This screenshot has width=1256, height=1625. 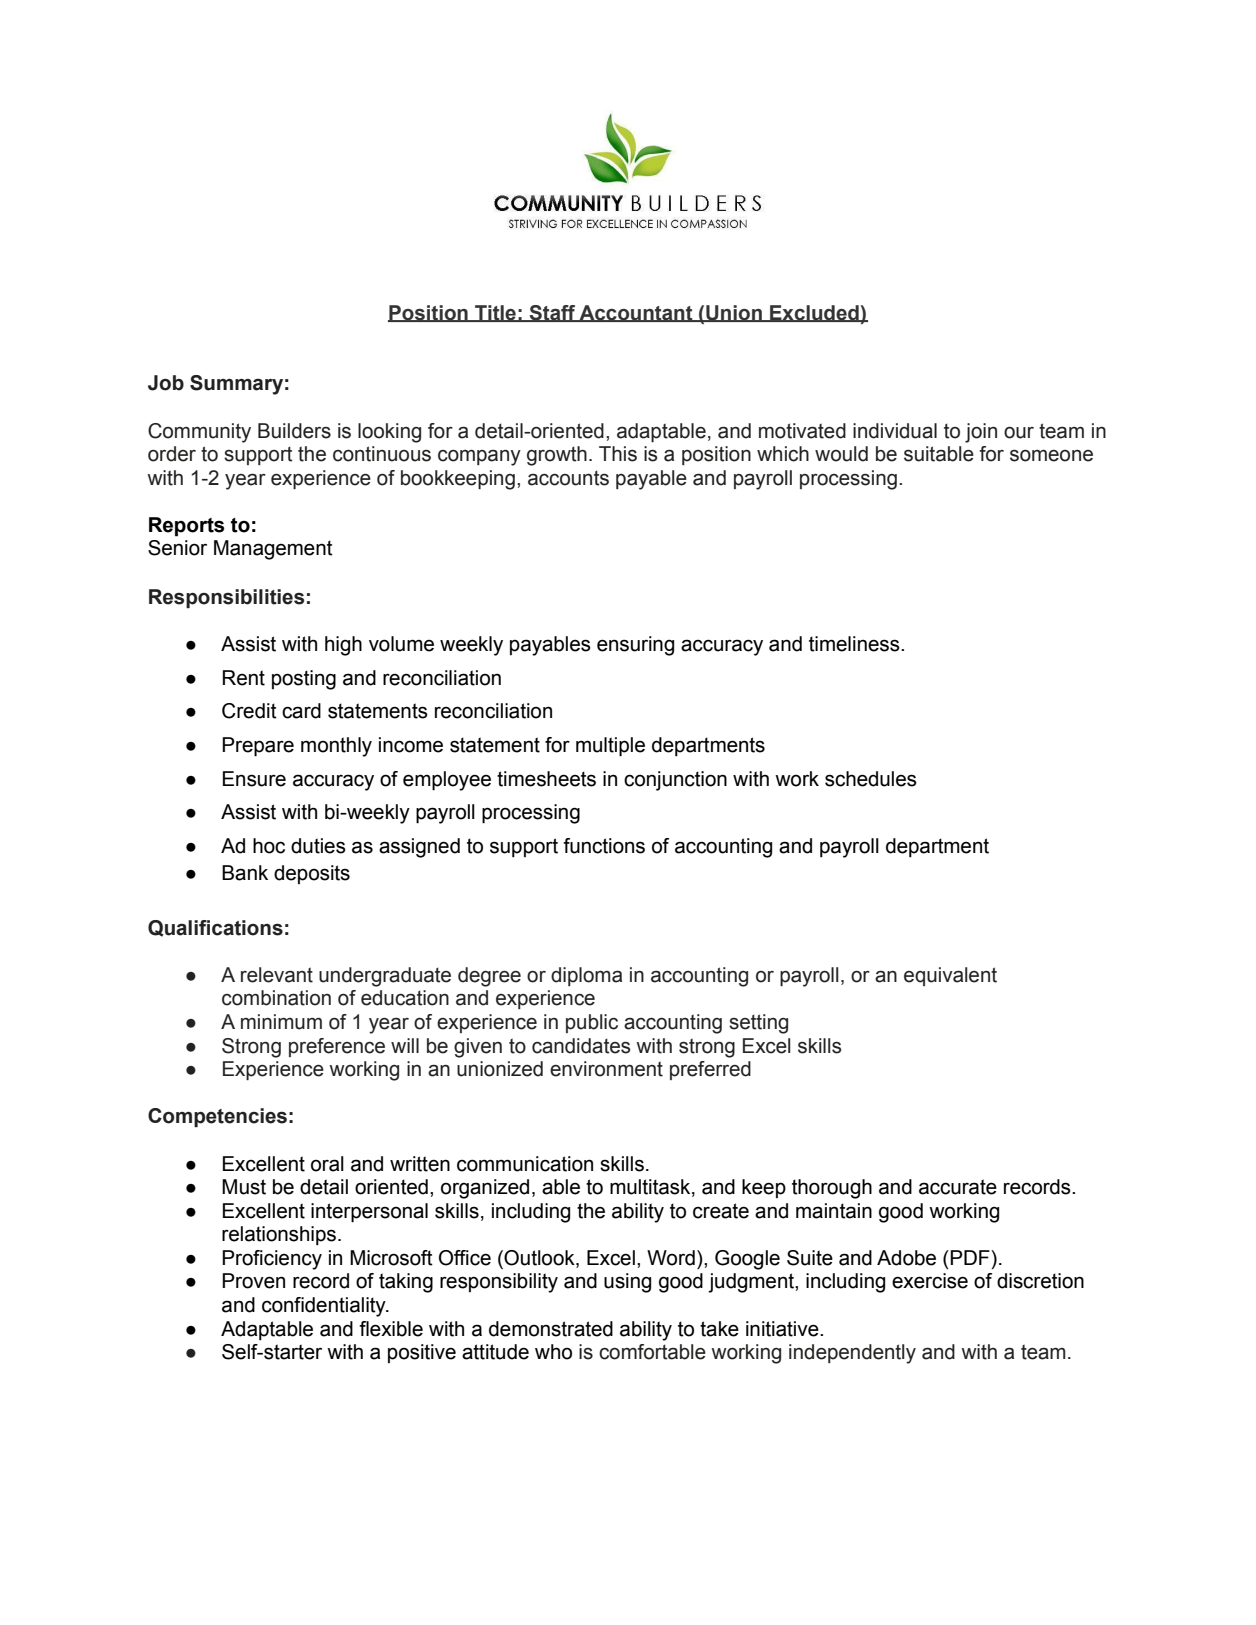 I want to click on timeliness, so click(x=855, y=644).
